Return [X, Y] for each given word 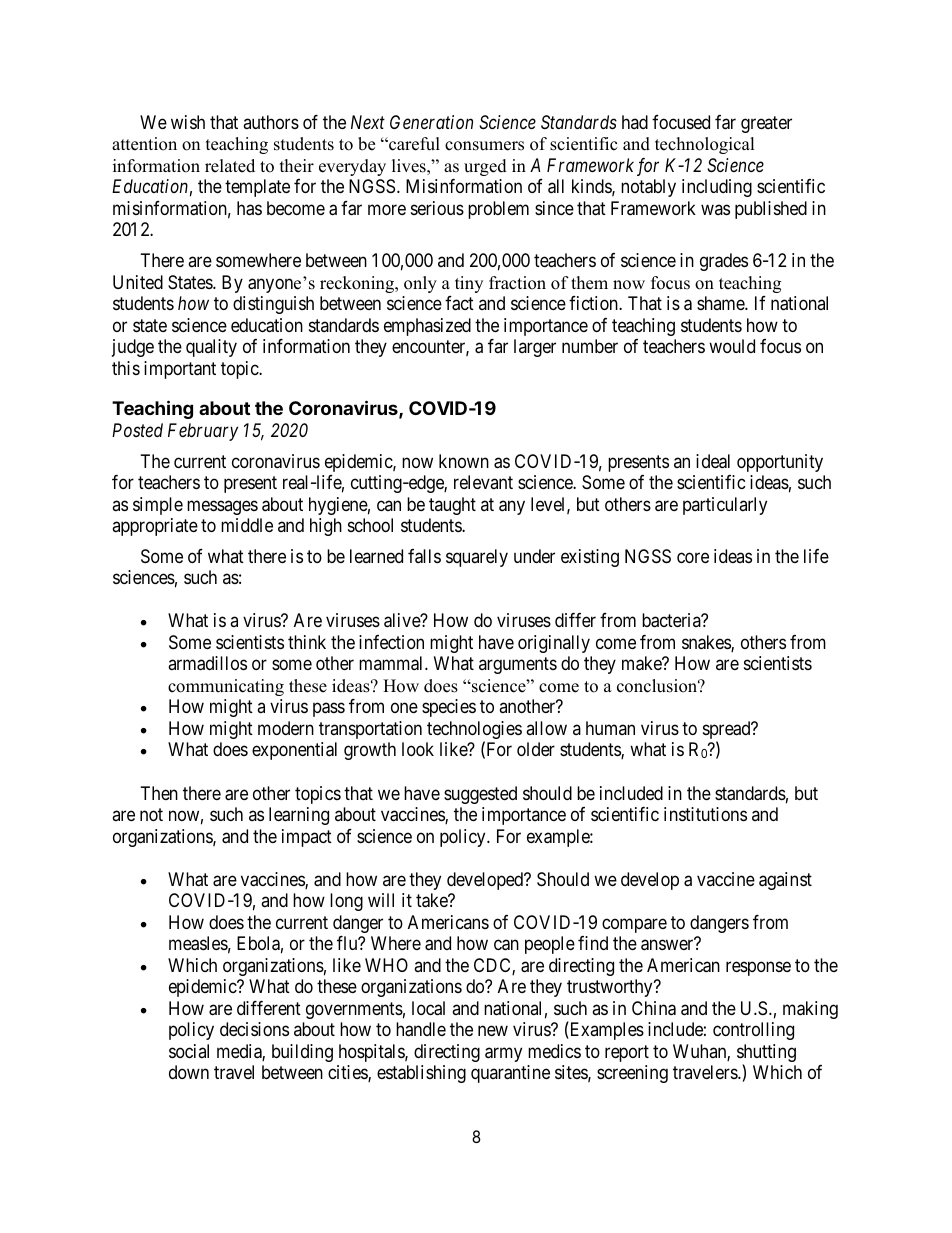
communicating [226, 687]
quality [211, 348]
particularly [725, 506]
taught [452, 506]
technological [705, 145]
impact [307, 838]
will [381, 900]
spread [728, 731]
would [732, 346]
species [449, 708]
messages [222, 507]
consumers [484, 146]
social [189, 1051]
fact [459, 303]
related [230, 166]
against [785, 881]
